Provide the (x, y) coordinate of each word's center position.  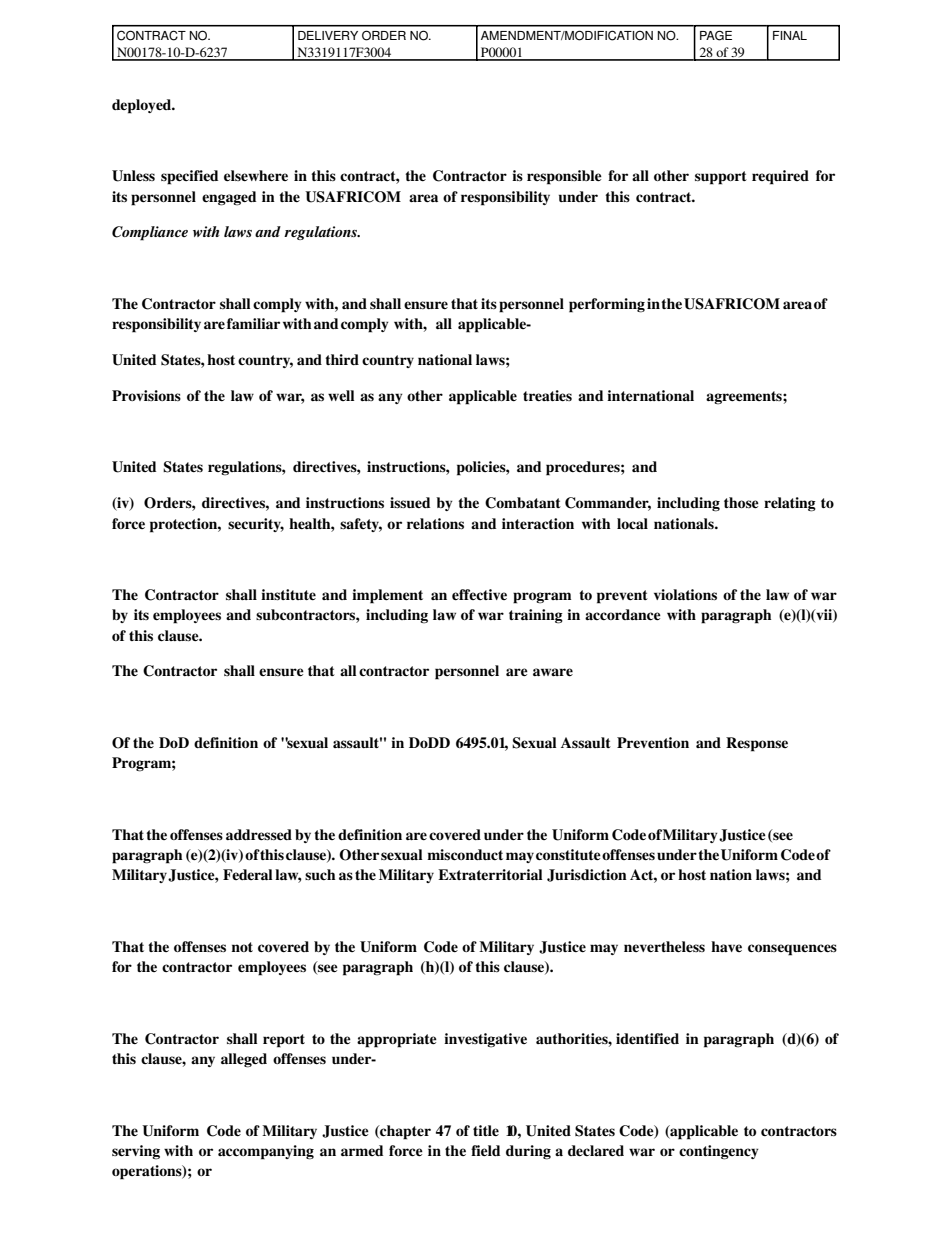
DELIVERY (328, 35)
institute (288, 595)
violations (685, 595)
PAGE (716, 35)
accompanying (266, 1152)
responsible (564, 177)
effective (479, 594)
